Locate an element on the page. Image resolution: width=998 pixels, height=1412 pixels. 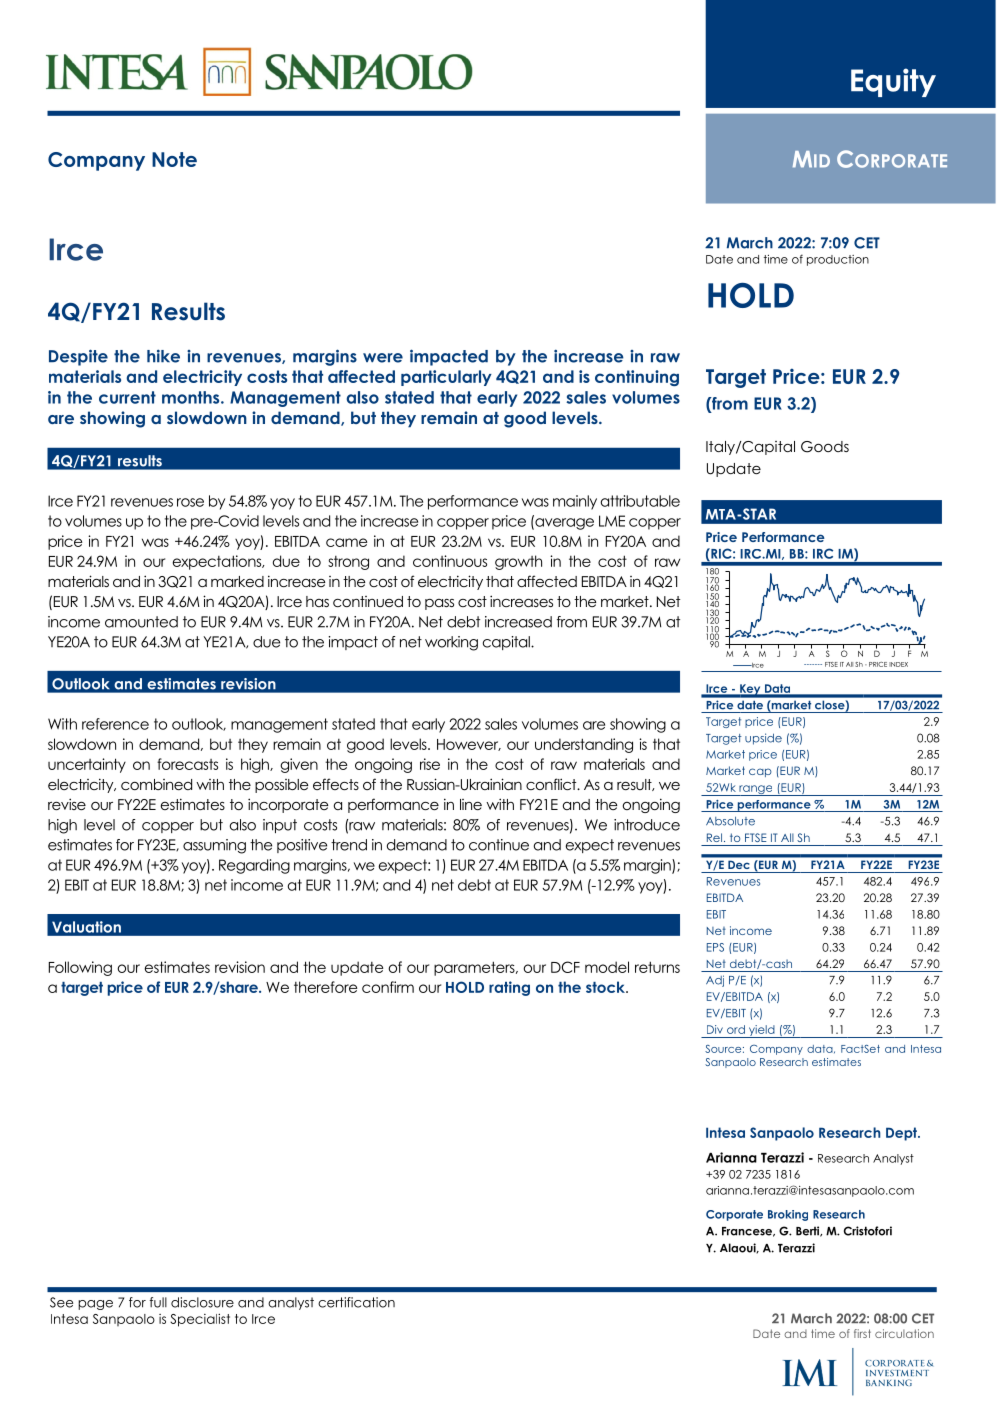
full is located at coordinates (158, 1302).
